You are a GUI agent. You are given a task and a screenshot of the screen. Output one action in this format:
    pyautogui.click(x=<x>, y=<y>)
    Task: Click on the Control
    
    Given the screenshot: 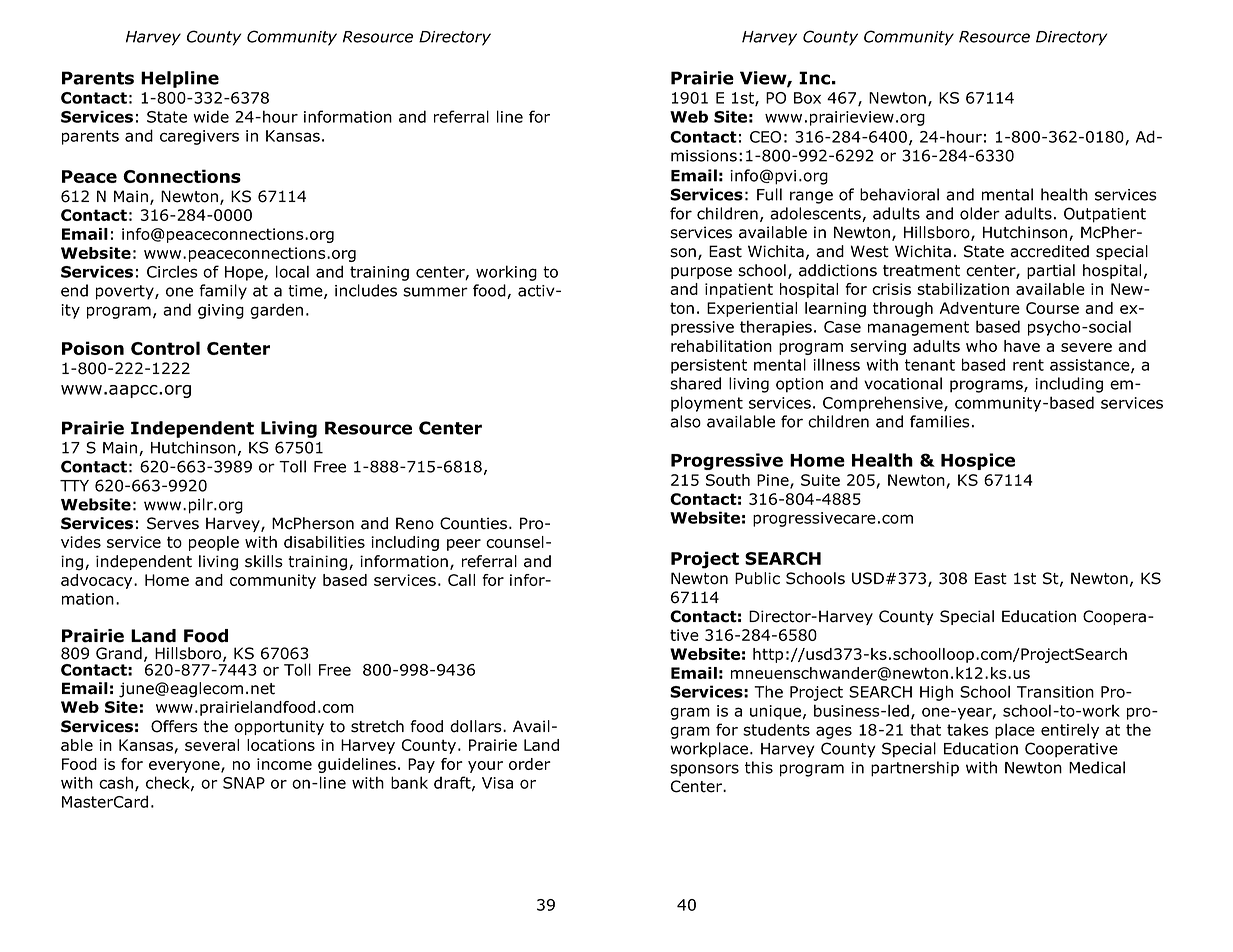 What is the action you would take?
    pyautogui.click(x=165, y=348)
